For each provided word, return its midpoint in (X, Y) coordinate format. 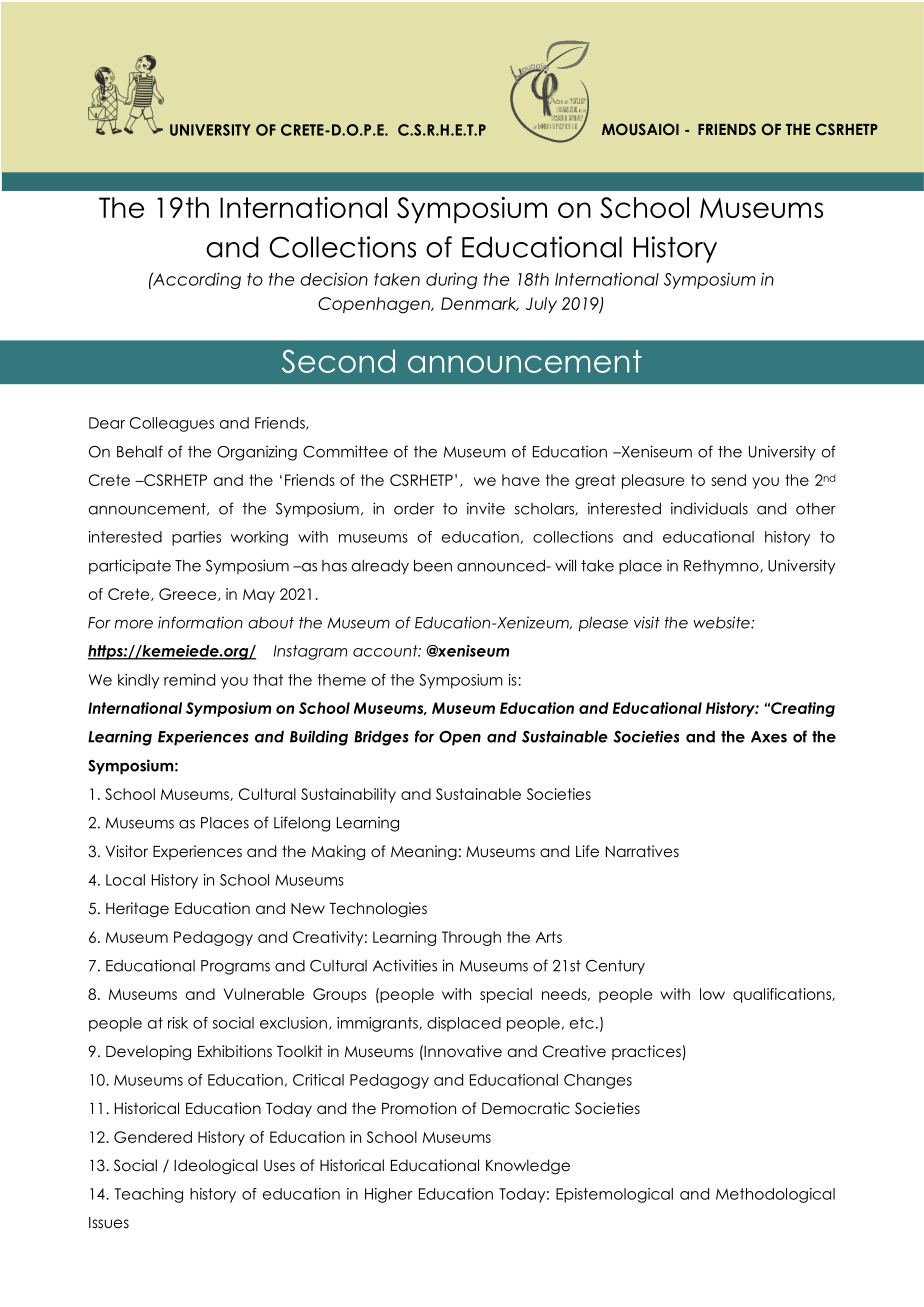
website (722, 622)
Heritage (137, 909)
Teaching (149, 1195)
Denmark (480, 304)
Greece (189, 594)
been (433, 566)
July (541, 305)
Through (471, 938)
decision (334, 279)
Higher (389, 1195)
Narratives (642, 851)
